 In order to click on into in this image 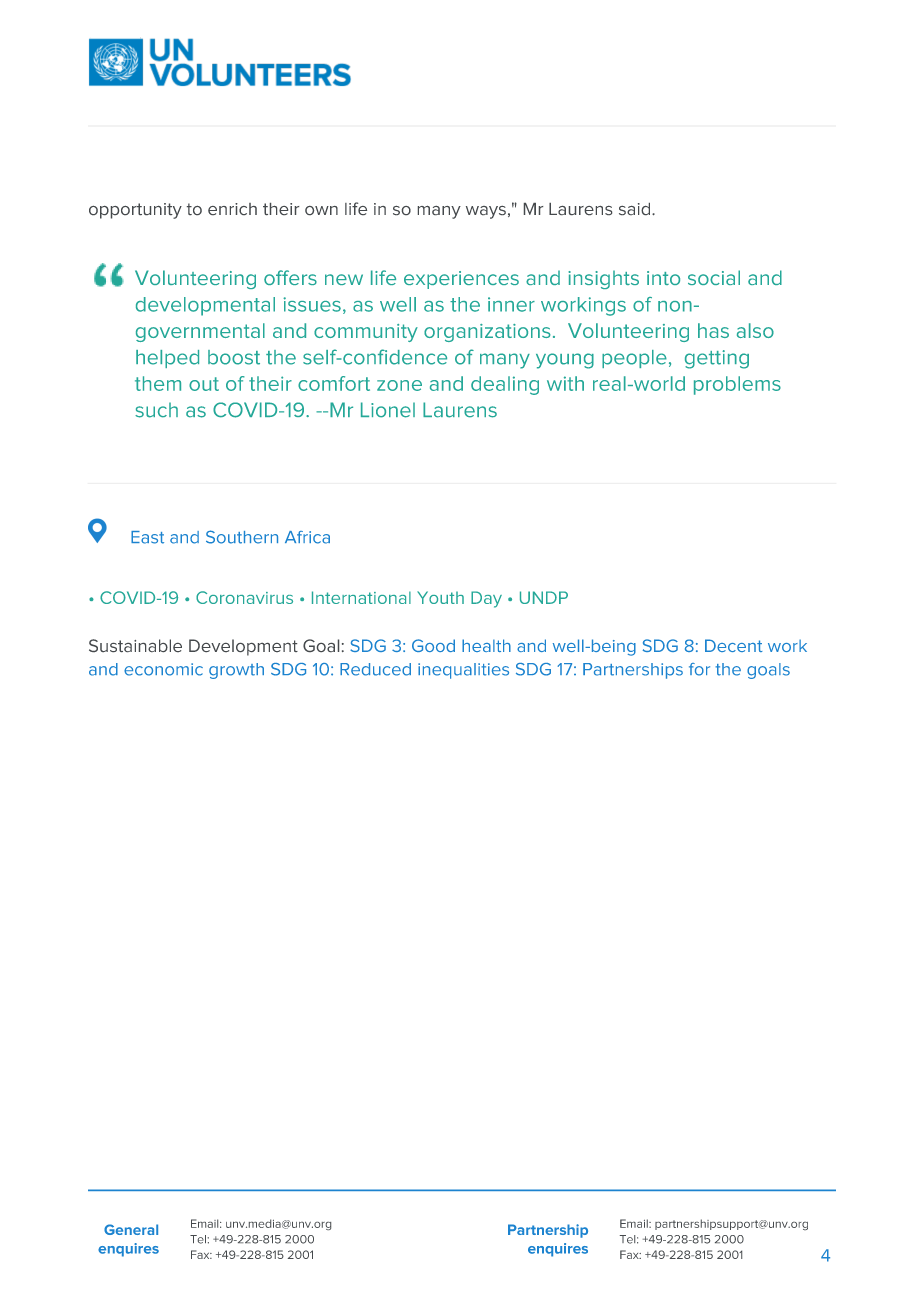, I will do `click(663, 278)`.
